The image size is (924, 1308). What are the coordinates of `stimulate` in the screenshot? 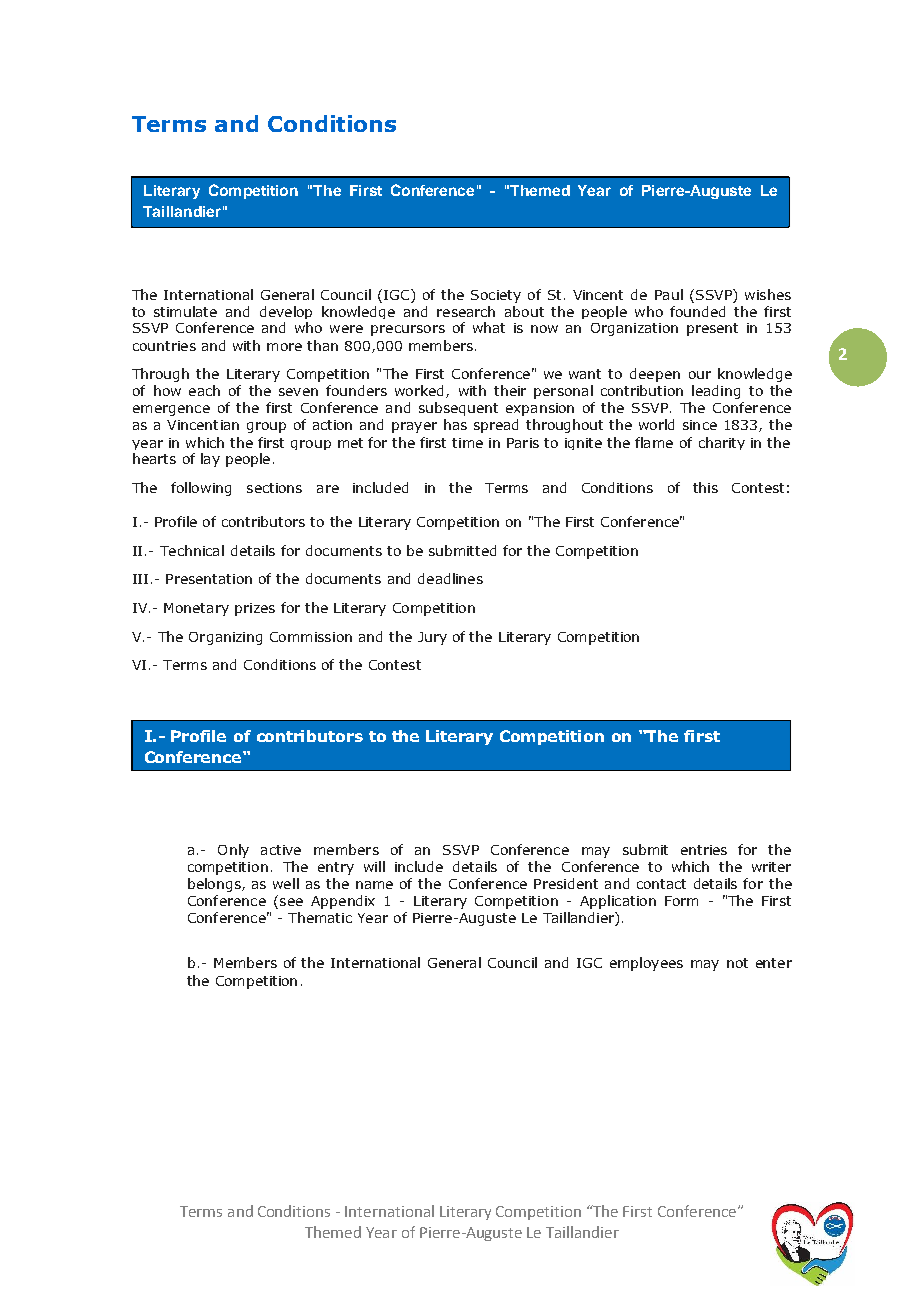 It's located at (185, 311).
